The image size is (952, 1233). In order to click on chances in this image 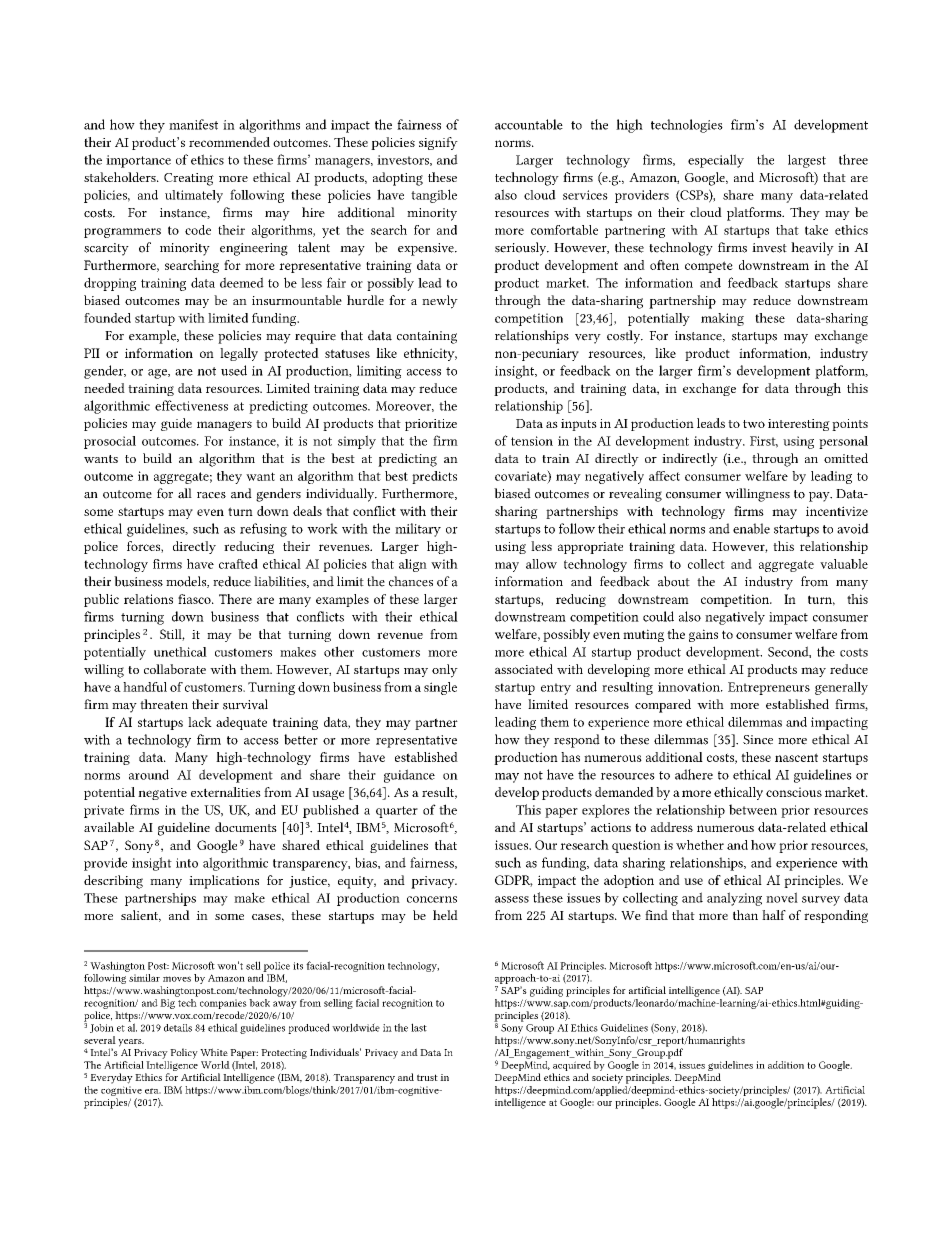, I will do `click(411, 581)`.
